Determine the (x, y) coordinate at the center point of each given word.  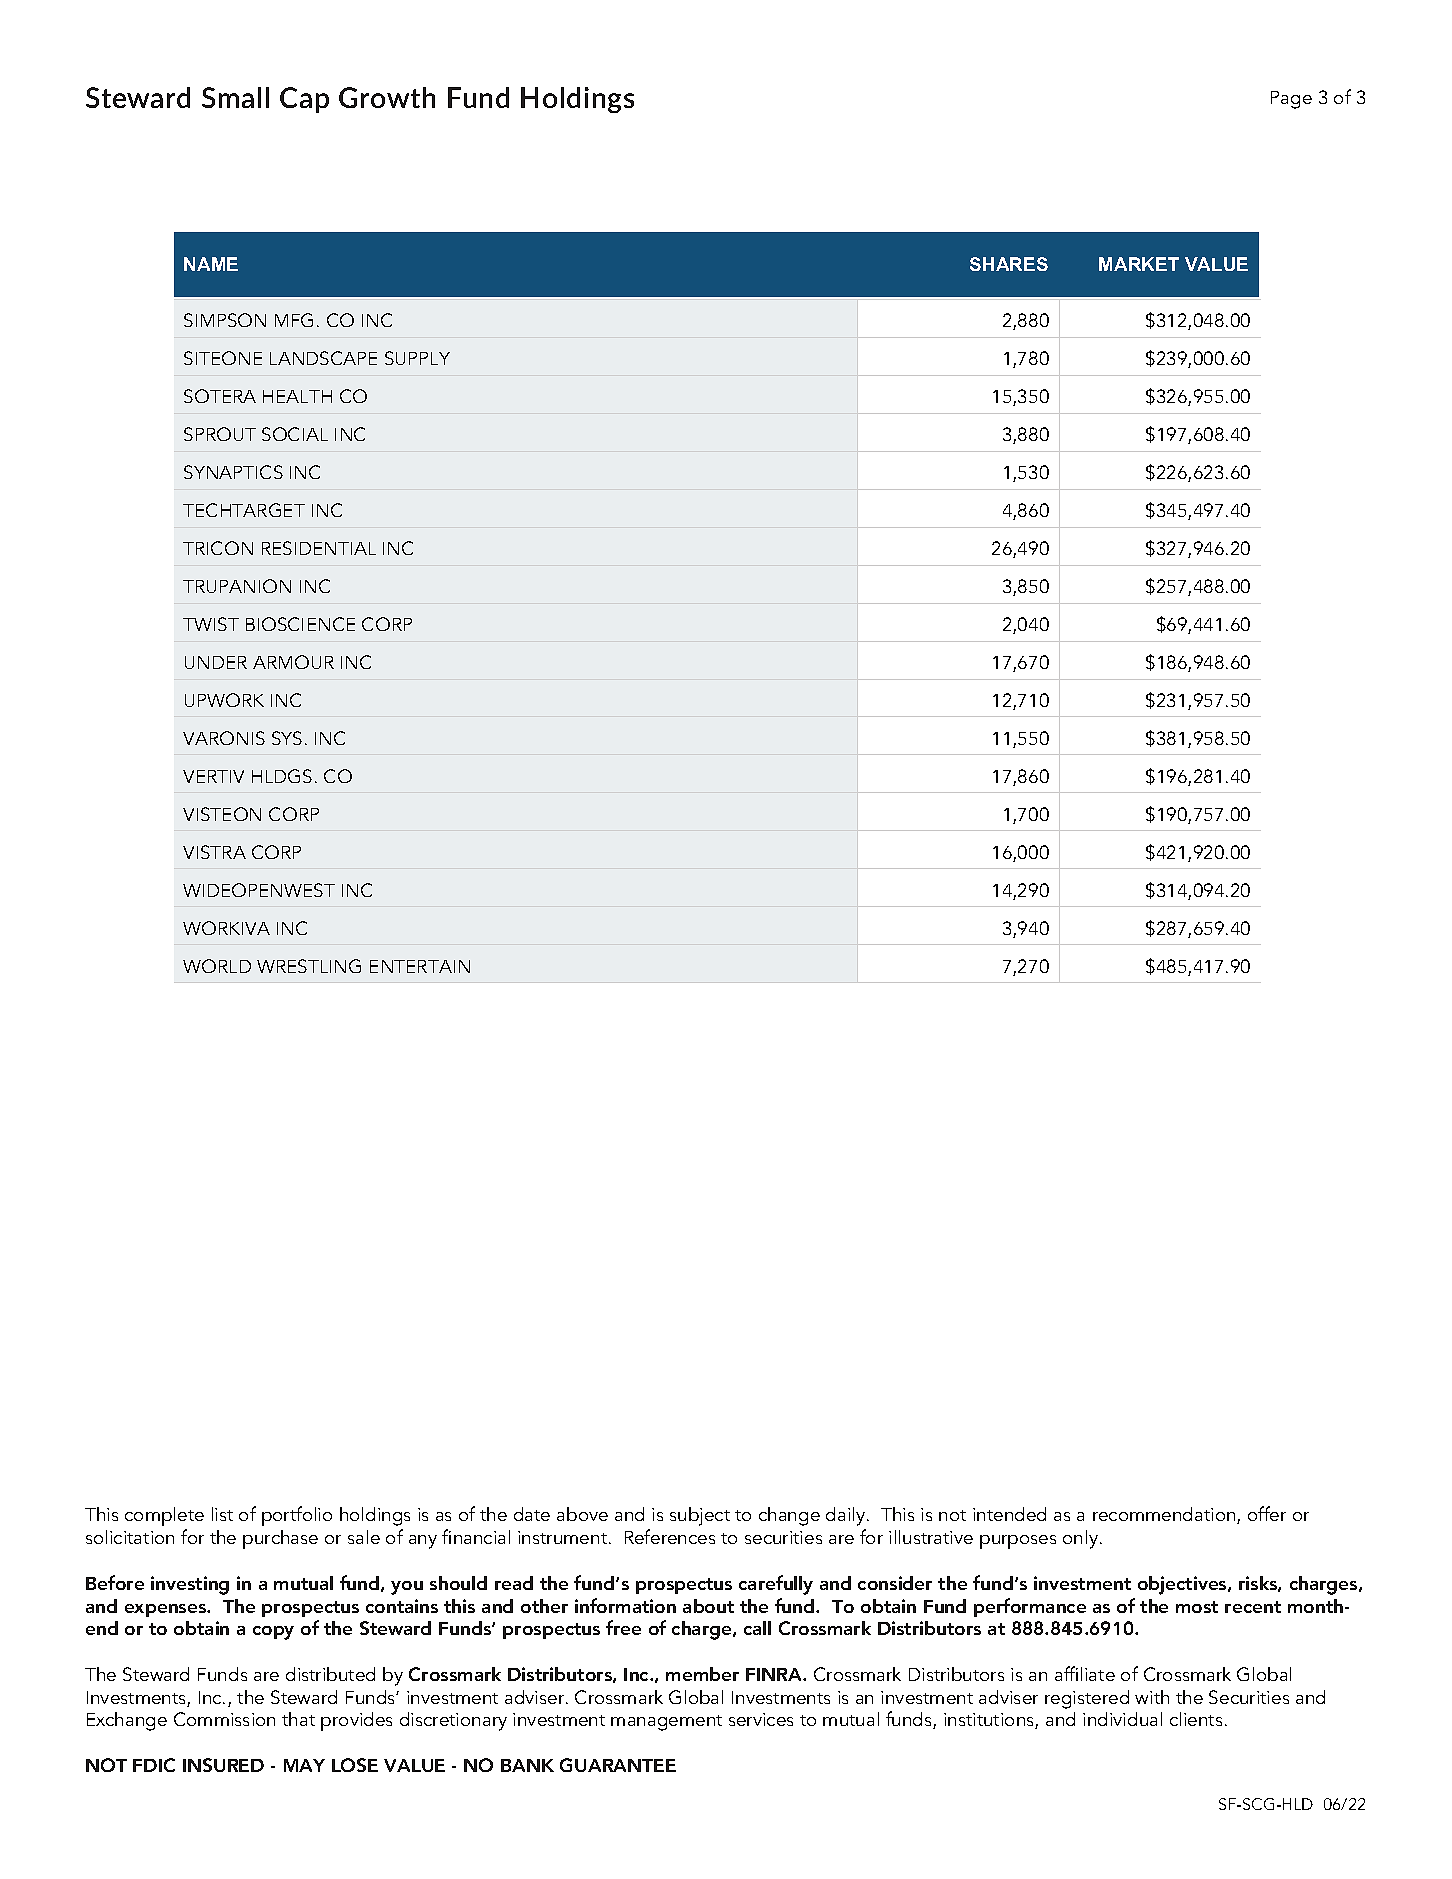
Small (235, 97)
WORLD (217, 966)
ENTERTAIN (420, 966)
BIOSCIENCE (300, 624)
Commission (224, 1719)
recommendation (1165, 1515)
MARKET (1139, 264)
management (666, 1723)
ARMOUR (293, 662)
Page (1291, 100)
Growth (387, 97)
